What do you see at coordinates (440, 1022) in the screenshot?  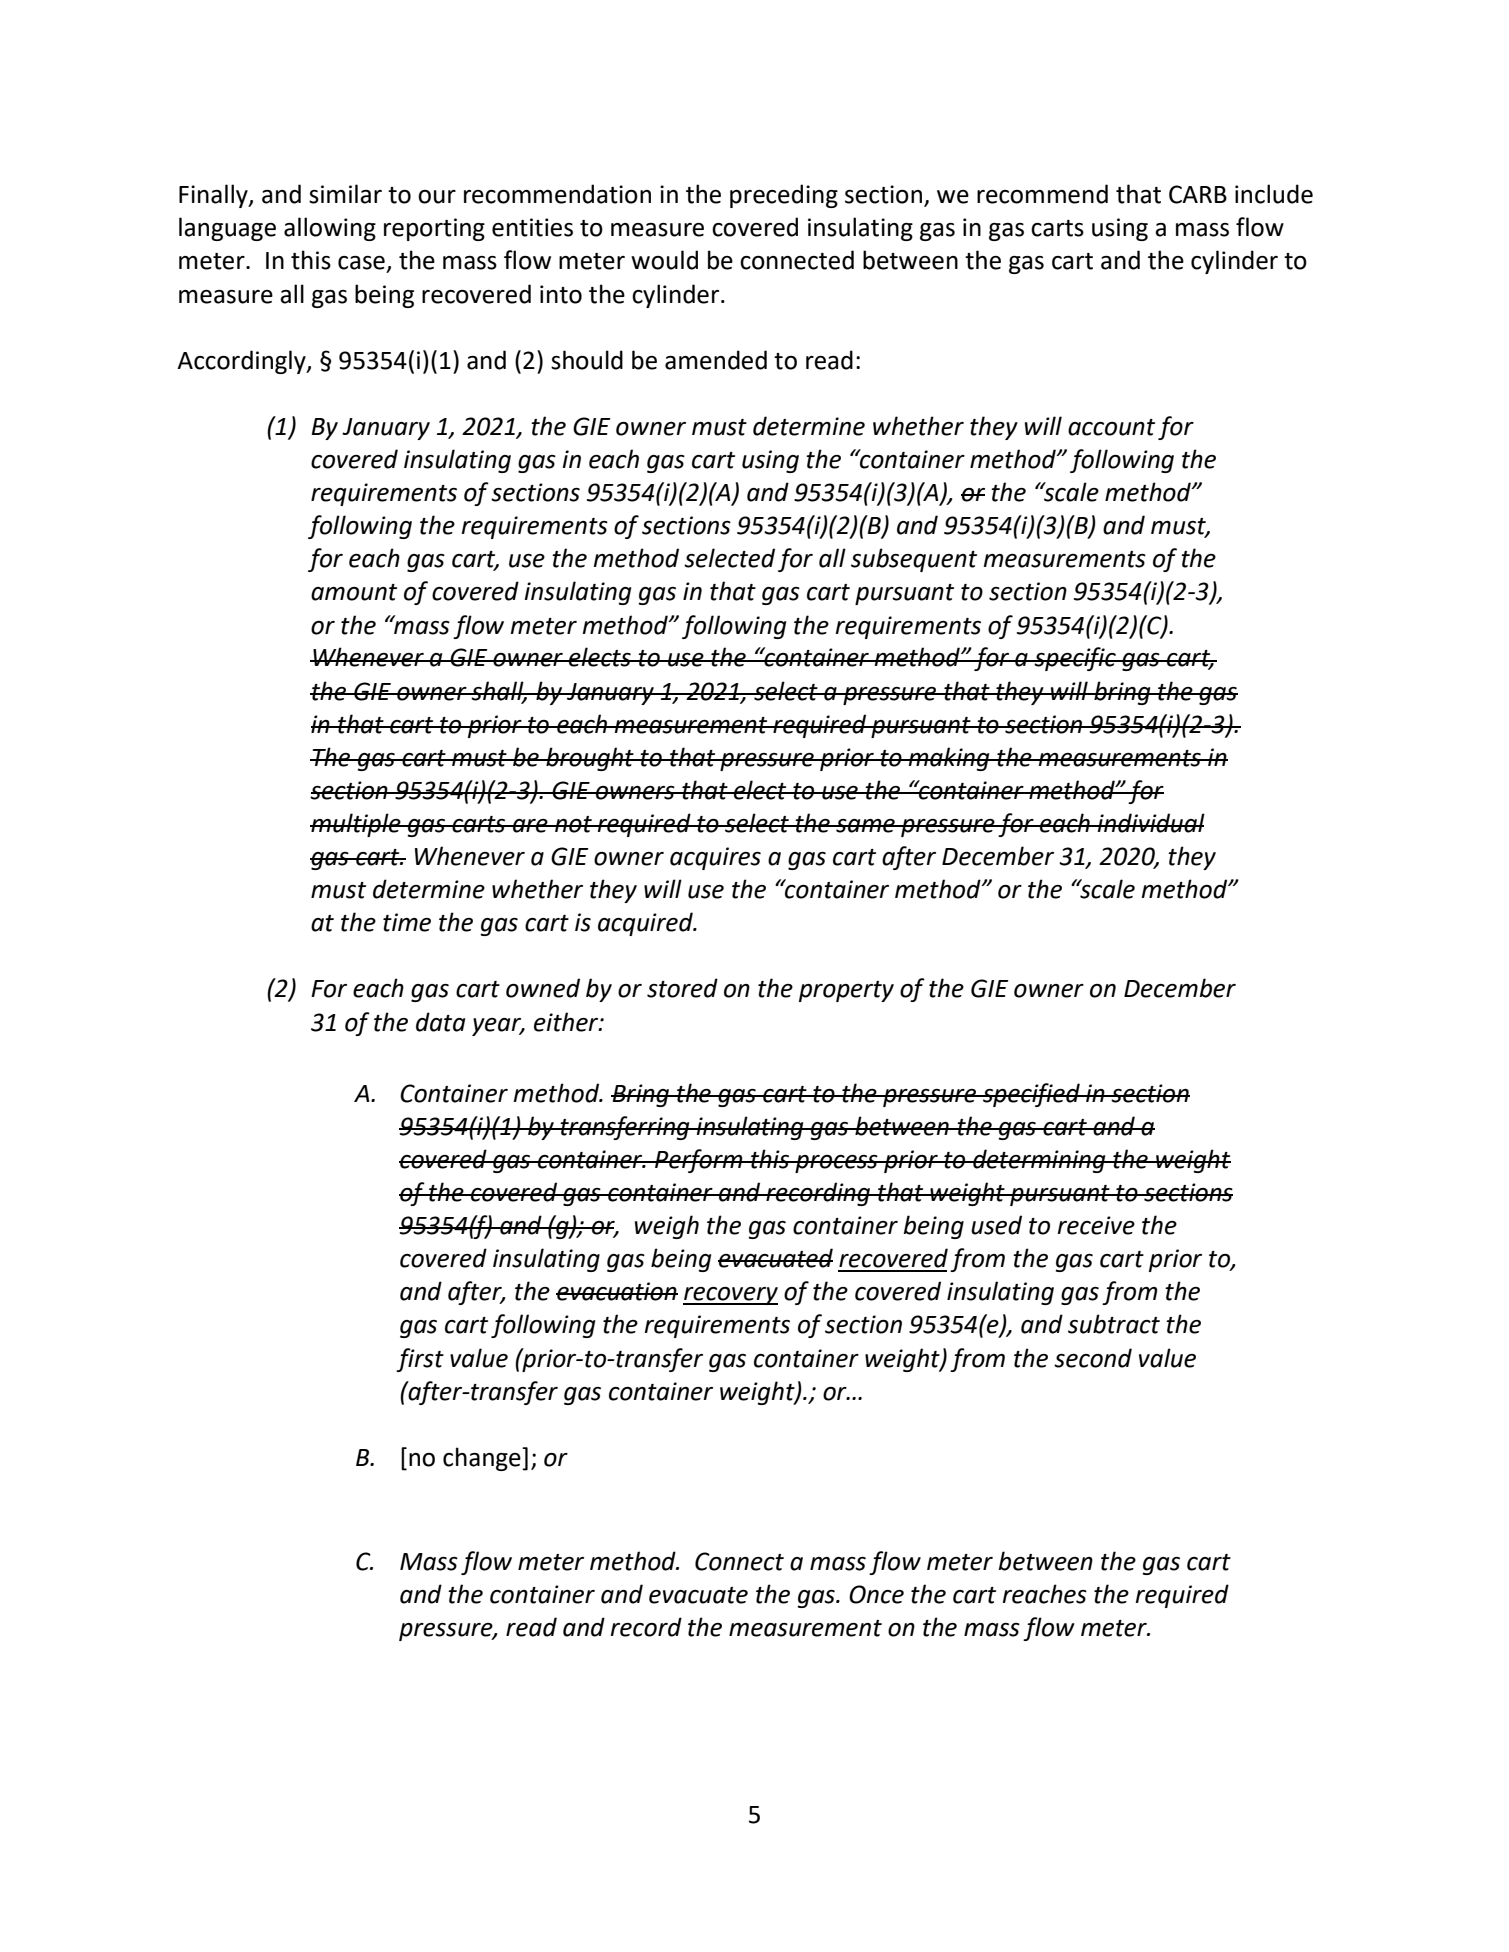 I see `data` at bounding box center [440, 1022].
